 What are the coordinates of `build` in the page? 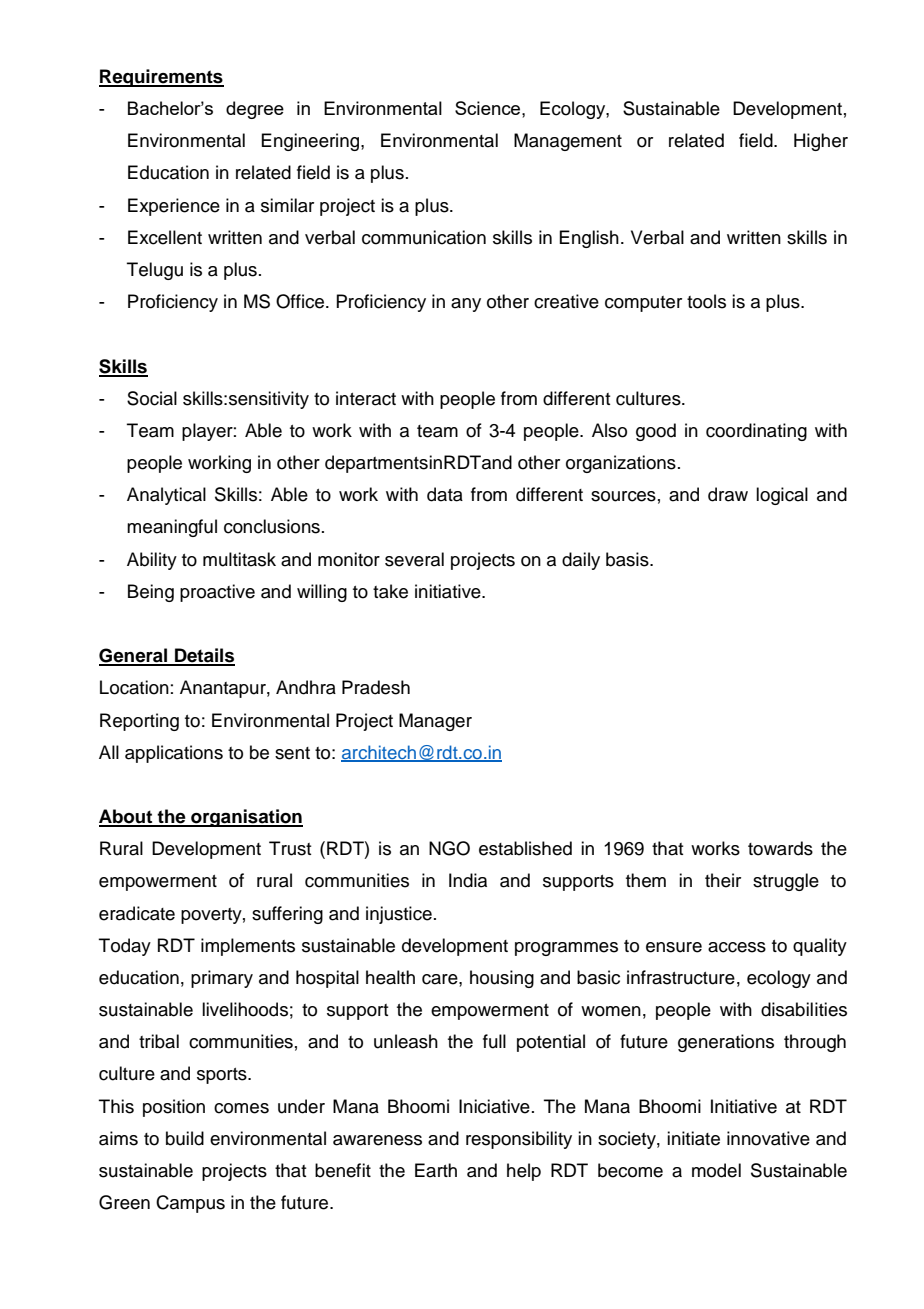 It's located at (185, 1138).
